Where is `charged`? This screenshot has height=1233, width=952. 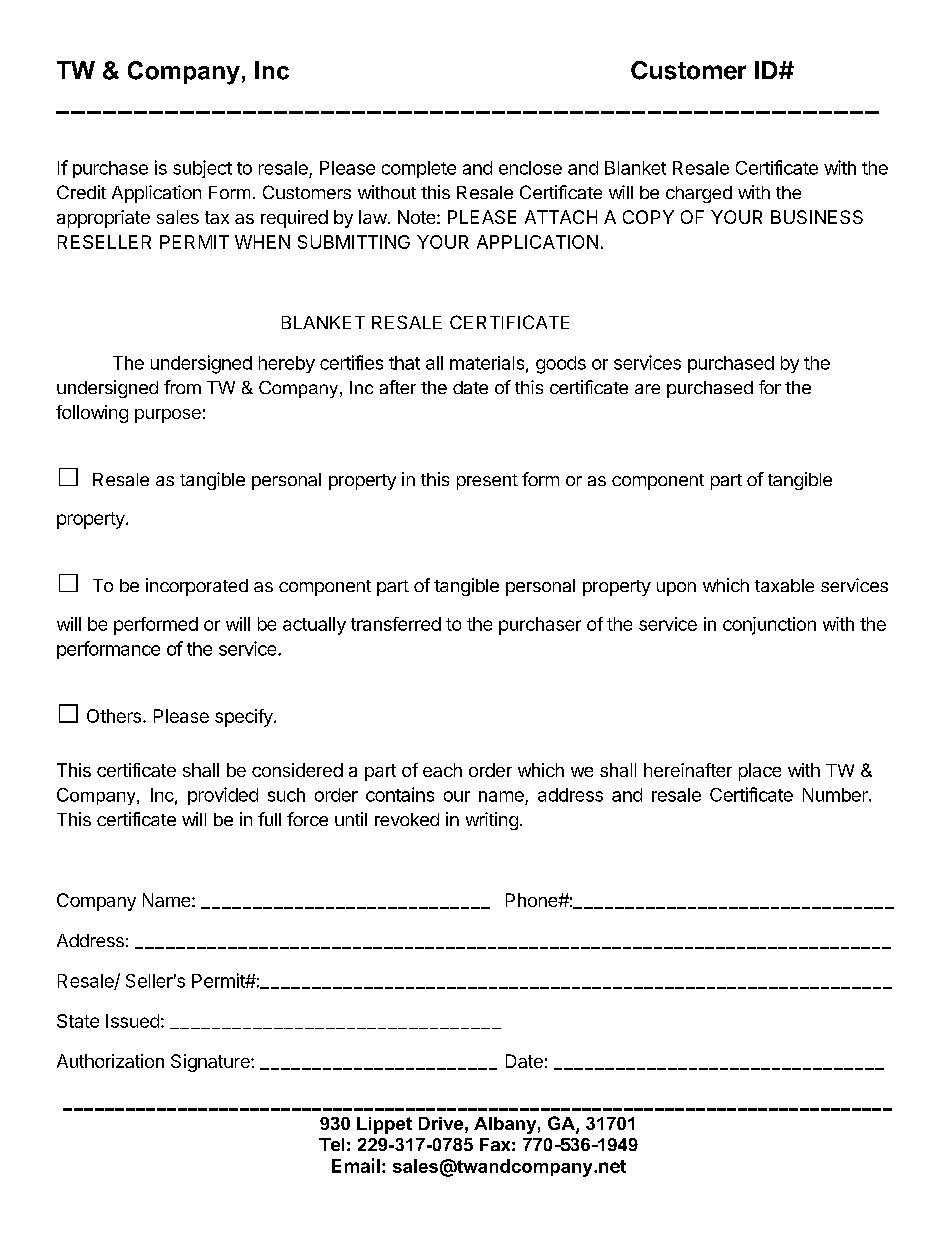 charged is located at coordinates (699, 194).
